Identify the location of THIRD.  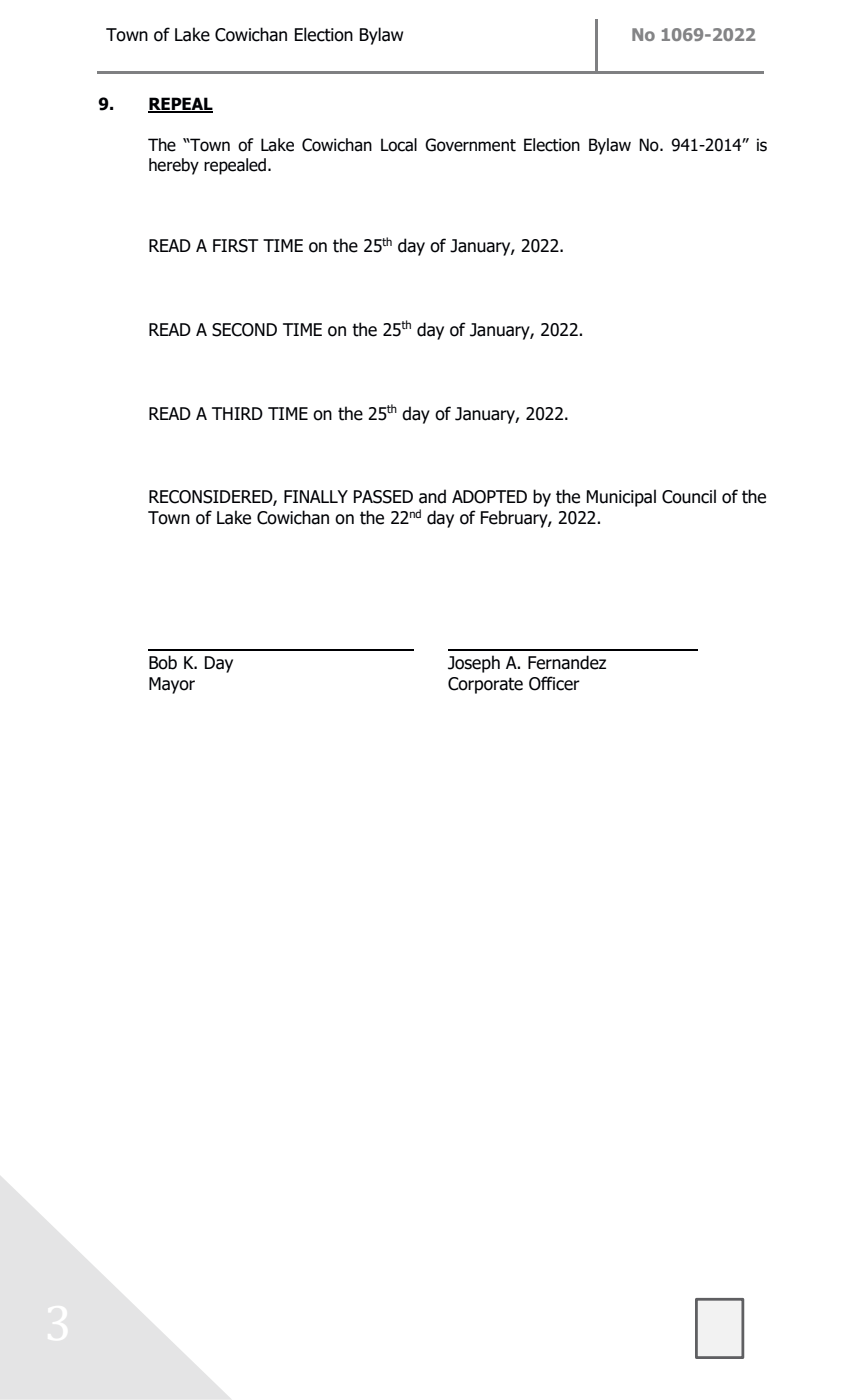
(237, 413).
